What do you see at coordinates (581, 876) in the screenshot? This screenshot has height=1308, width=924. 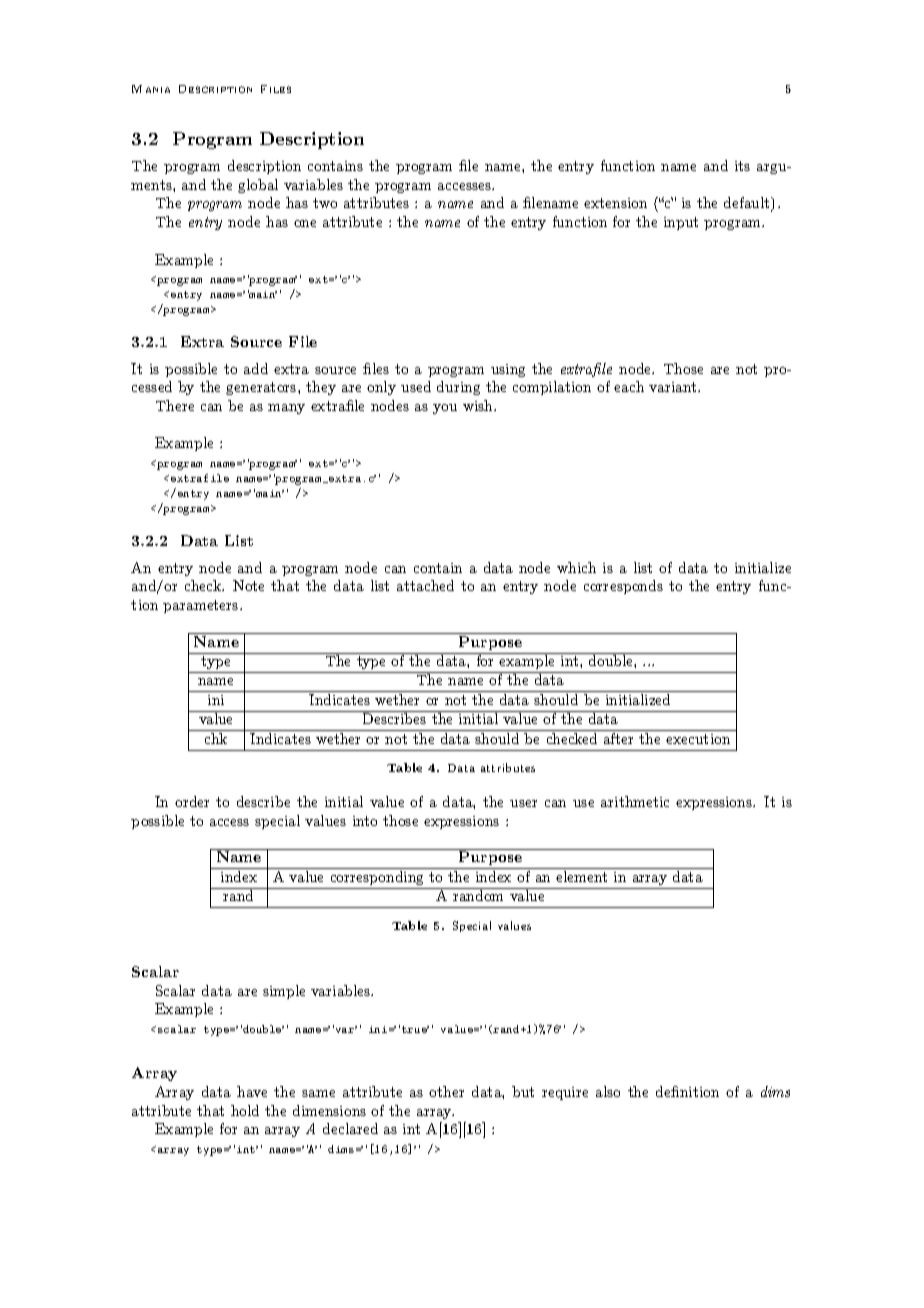 I see `element` at bounding box center [581, 876].
